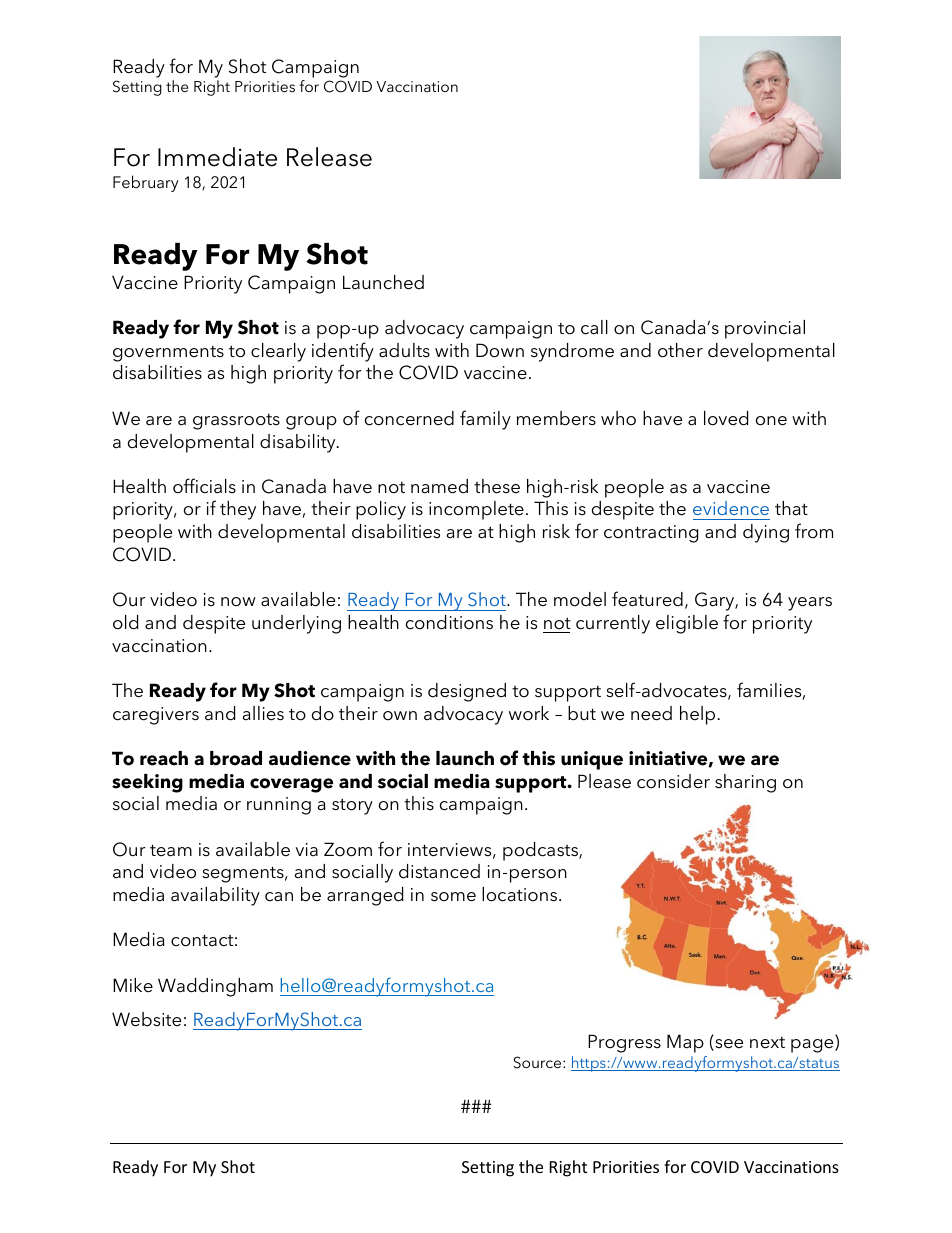 The image size is (952, 1233). Describe the element at coordinates (449, 622) in the screenshot. I see `conditions` at that location.
